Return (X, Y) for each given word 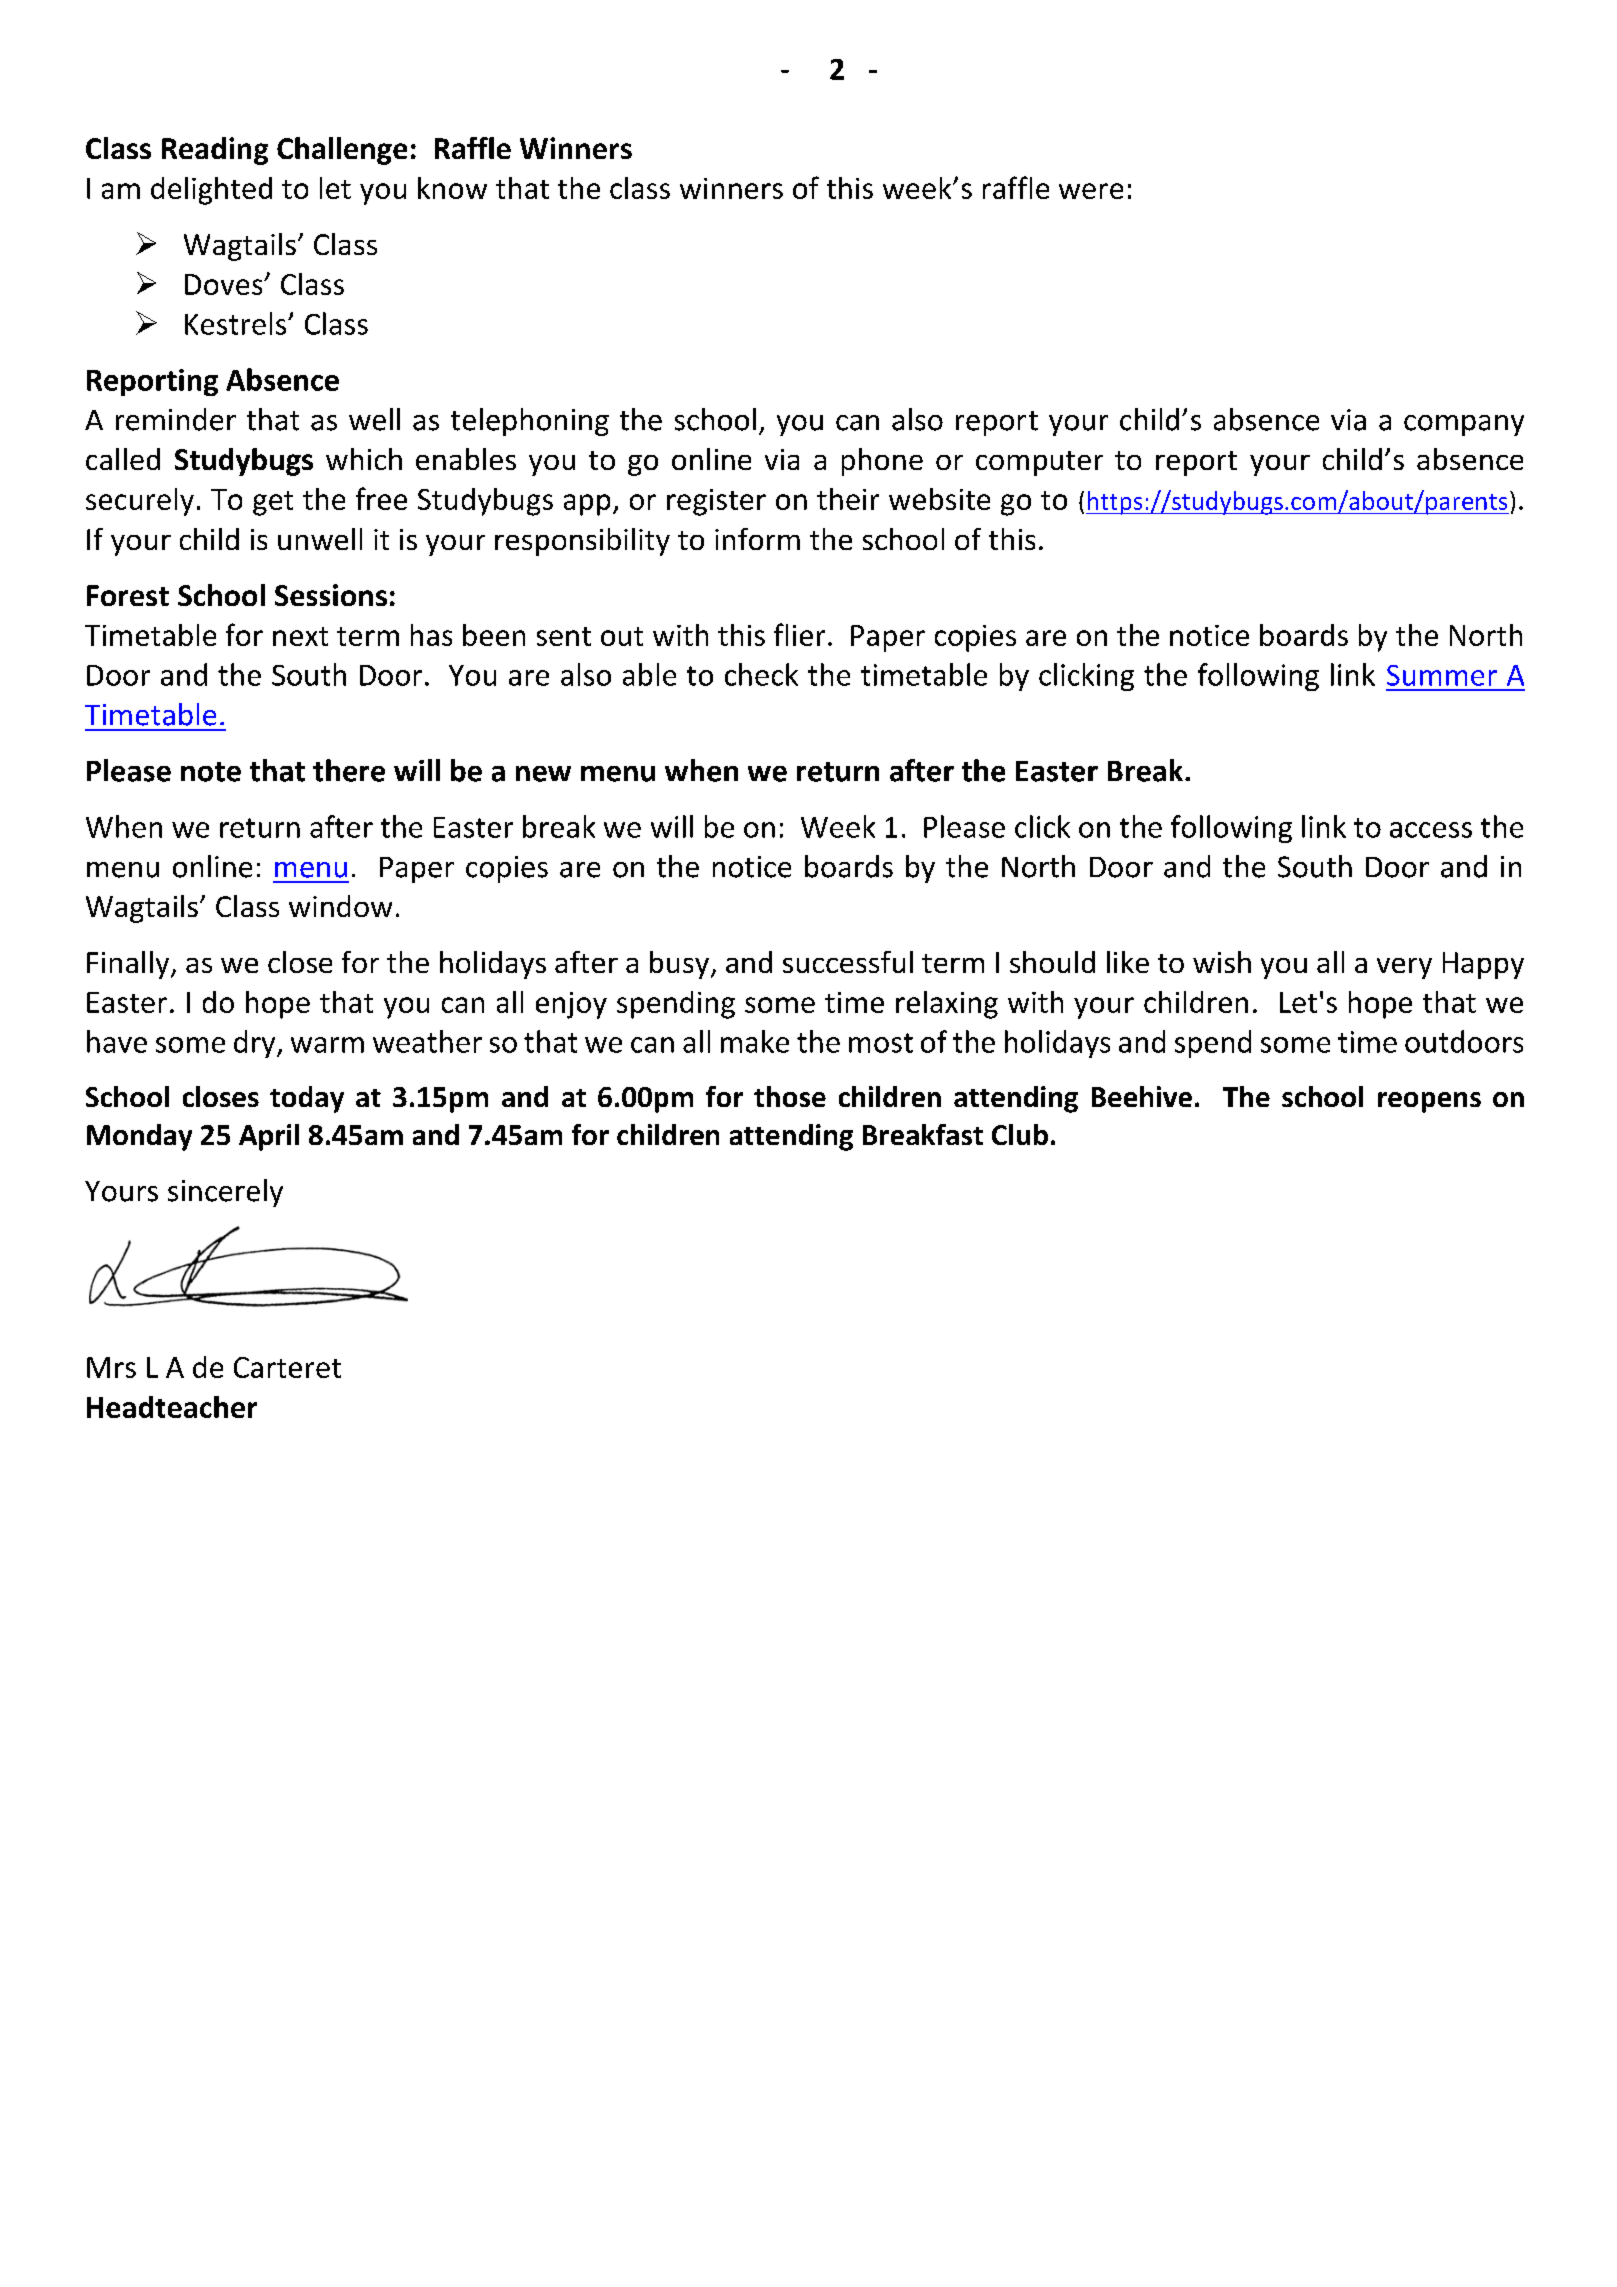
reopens (1429, 1102)
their (848, 499)
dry (256, 1044)
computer (1039, 463)
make (755, 1041)
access (1431, 830)
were (1091, 191)
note (211, 772)
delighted (211, 191)
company (1464, 425)
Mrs (111, 1367)
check (761, 674)
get (273, 503)
